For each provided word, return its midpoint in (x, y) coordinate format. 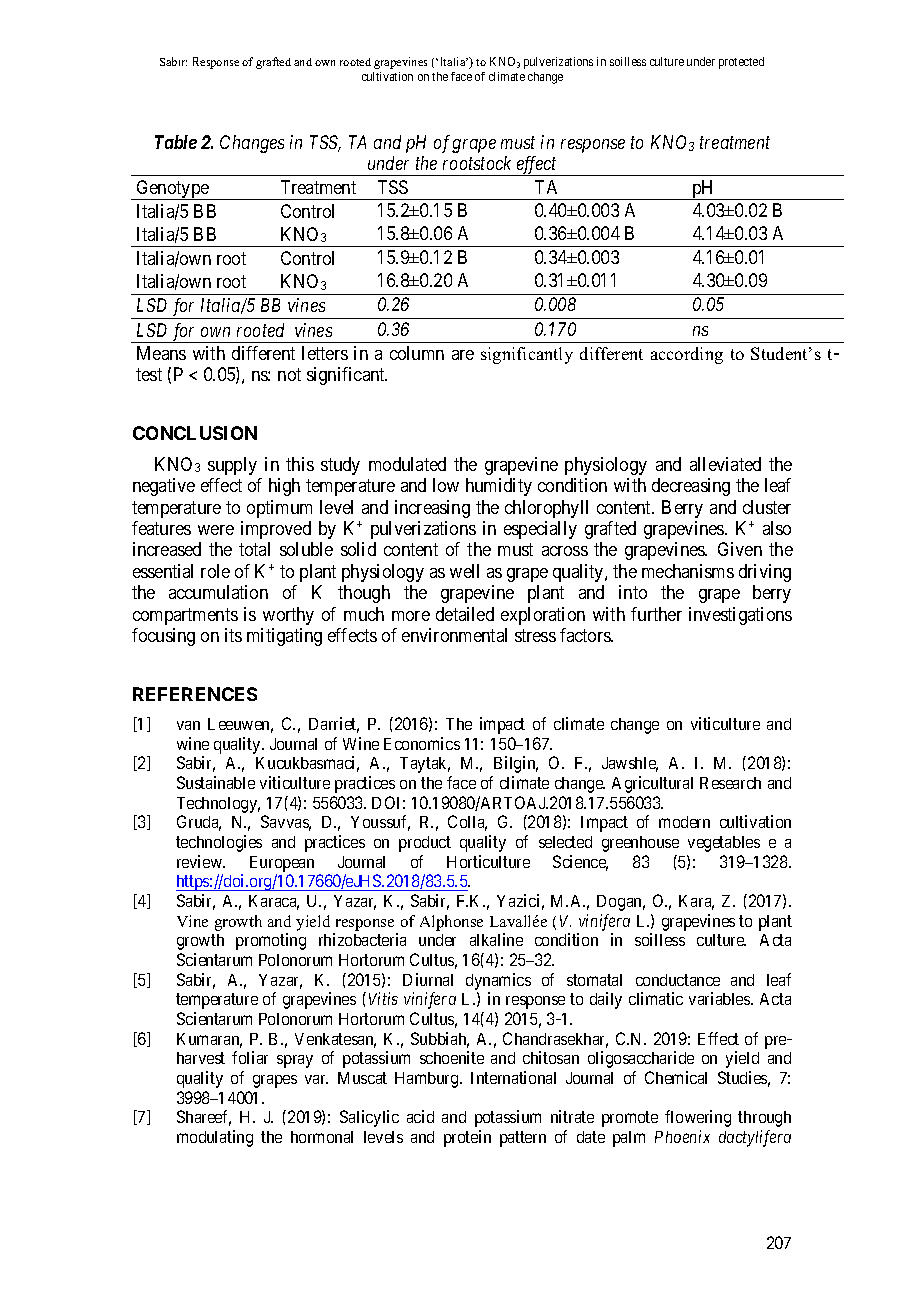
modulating (215, 1138)
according (687, 355)
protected (741, 63)
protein (467, 1138)
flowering (698, 1118)
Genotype (173, 190)
